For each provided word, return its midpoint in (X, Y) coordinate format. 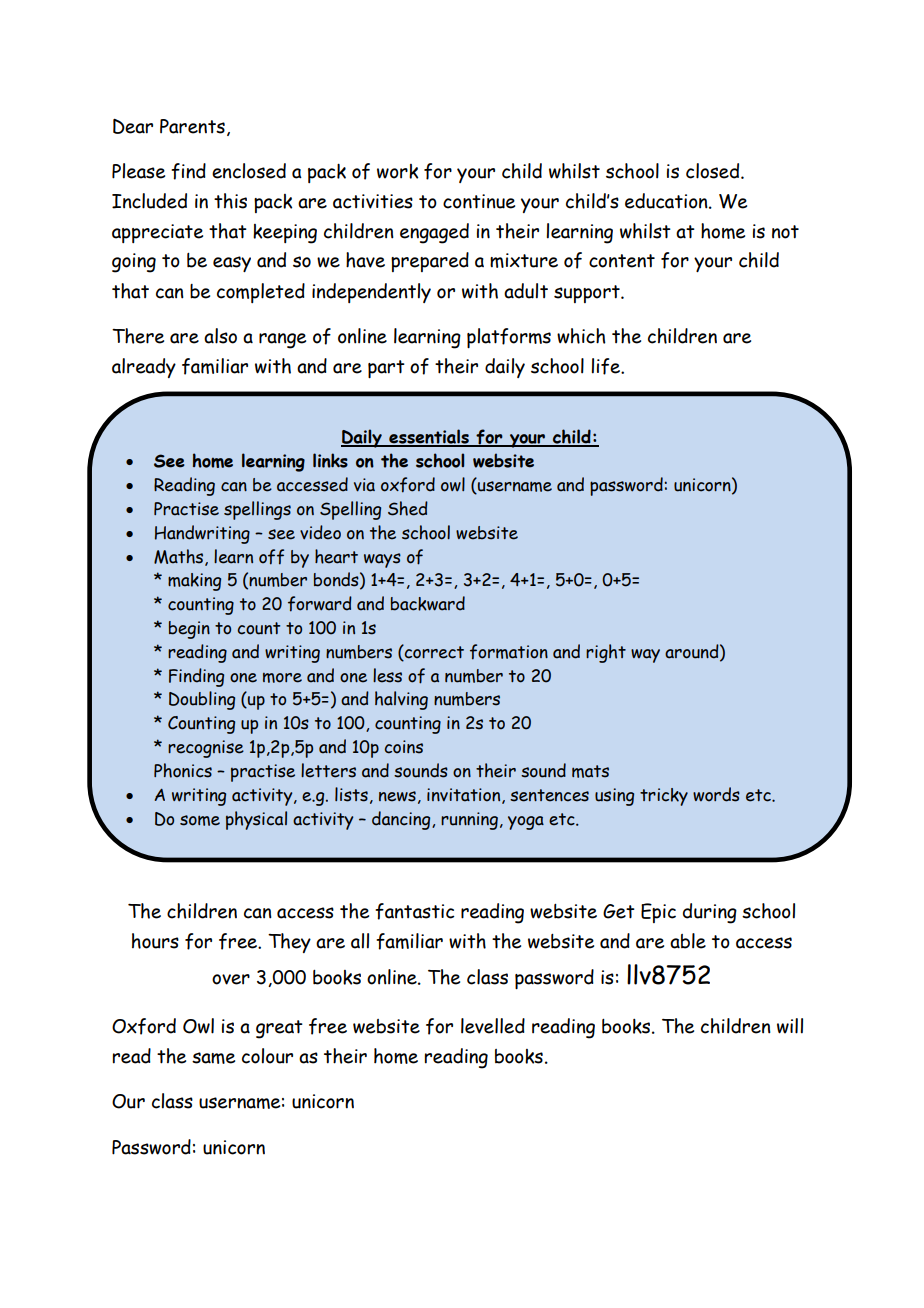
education (667, 201)
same (213, 1058)
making (194, 582)
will (790, 1026)
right (606, 653)
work (397, 171)
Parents (192, 126)
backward (428, 603)
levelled (493, 1026)
